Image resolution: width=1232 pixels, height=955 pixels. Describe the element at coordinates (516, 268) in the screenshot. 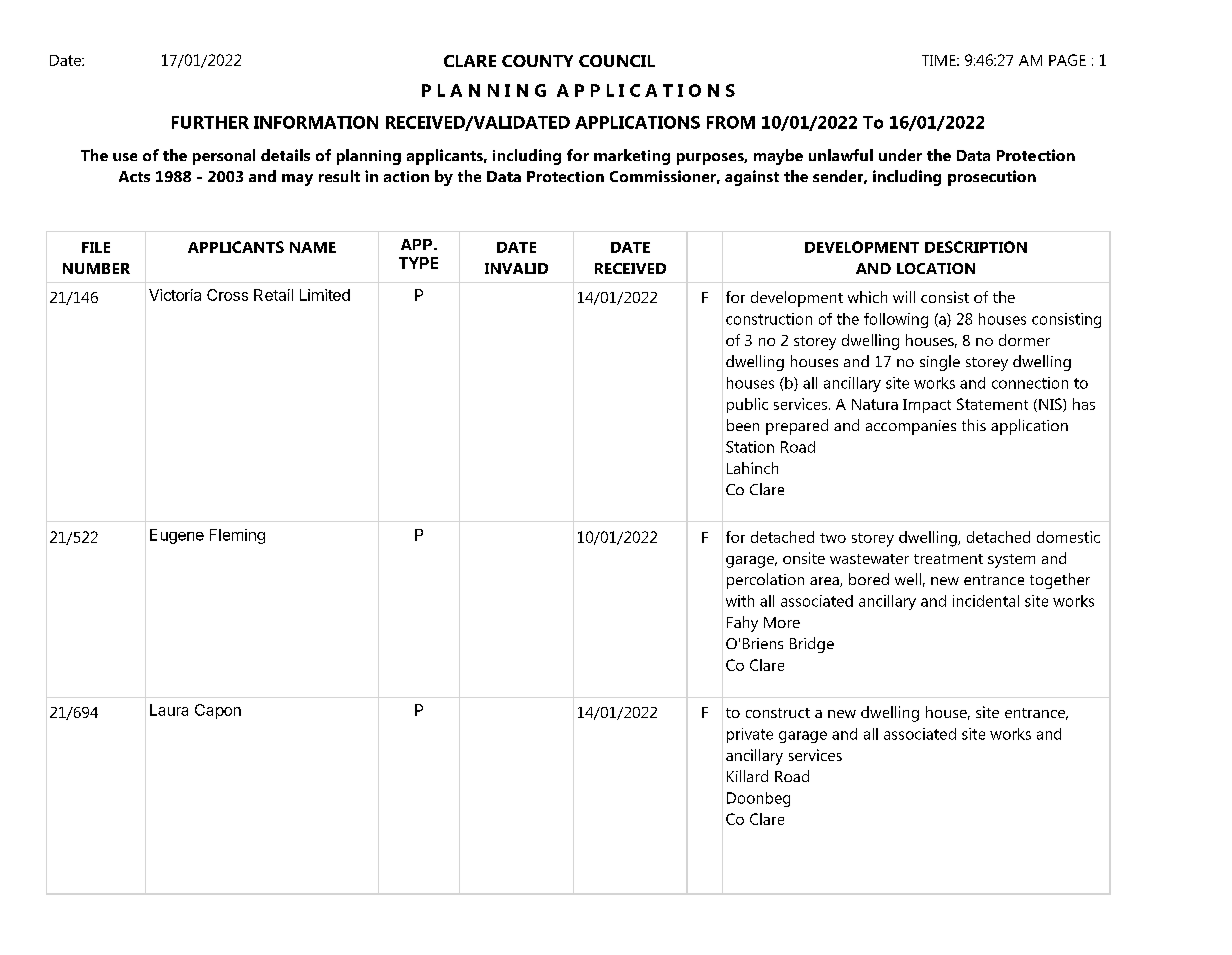

I see `INVALID` at that location.
